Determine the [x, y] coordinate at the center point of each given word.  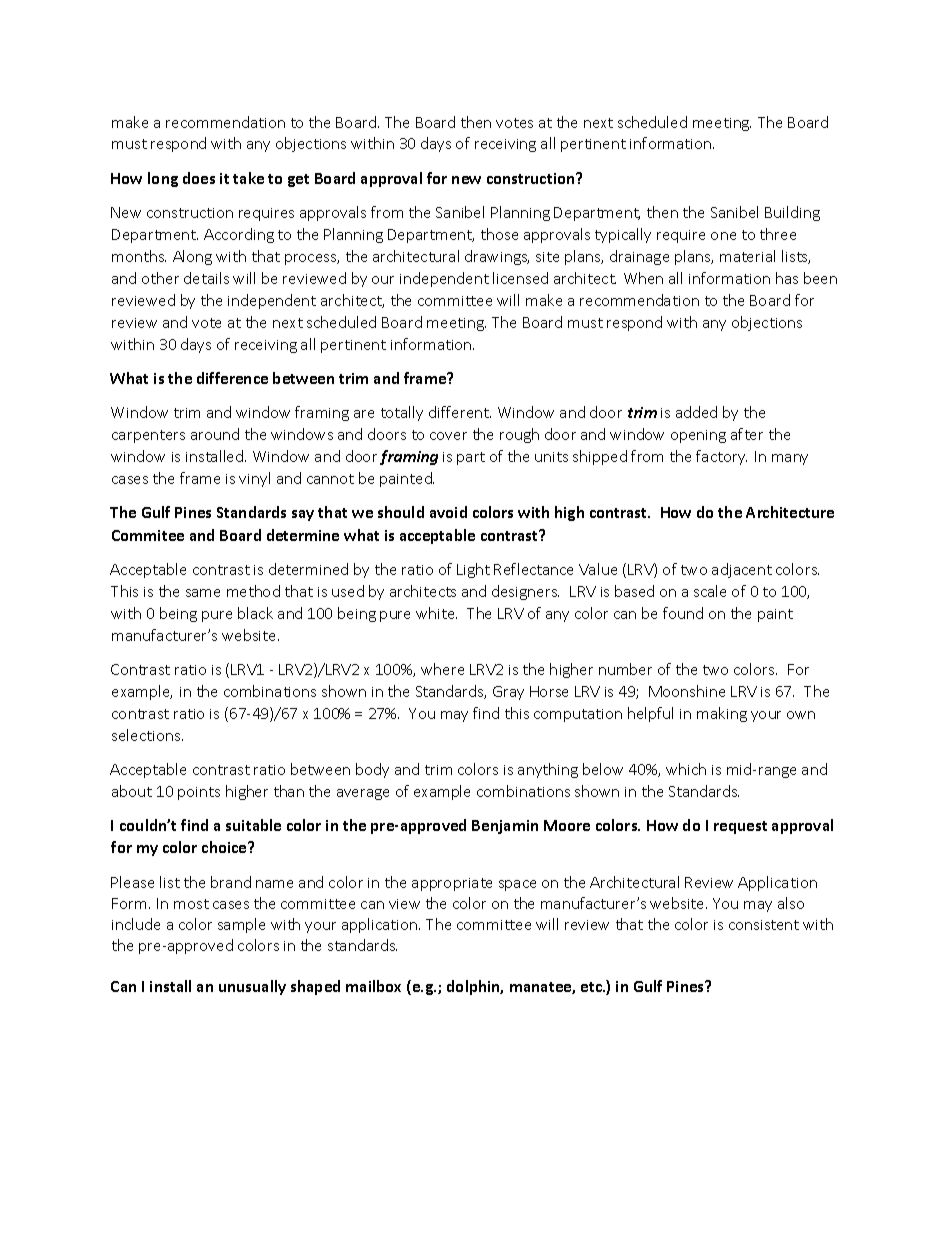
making [722, 714]
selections [147, 735]
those [499, 234]
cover [448, 436]
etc [592, 987]
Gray [508, 693]
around [215, 434]
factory [721, 457]
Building [792, 213]
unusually [252, 987]
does [199, 178]
